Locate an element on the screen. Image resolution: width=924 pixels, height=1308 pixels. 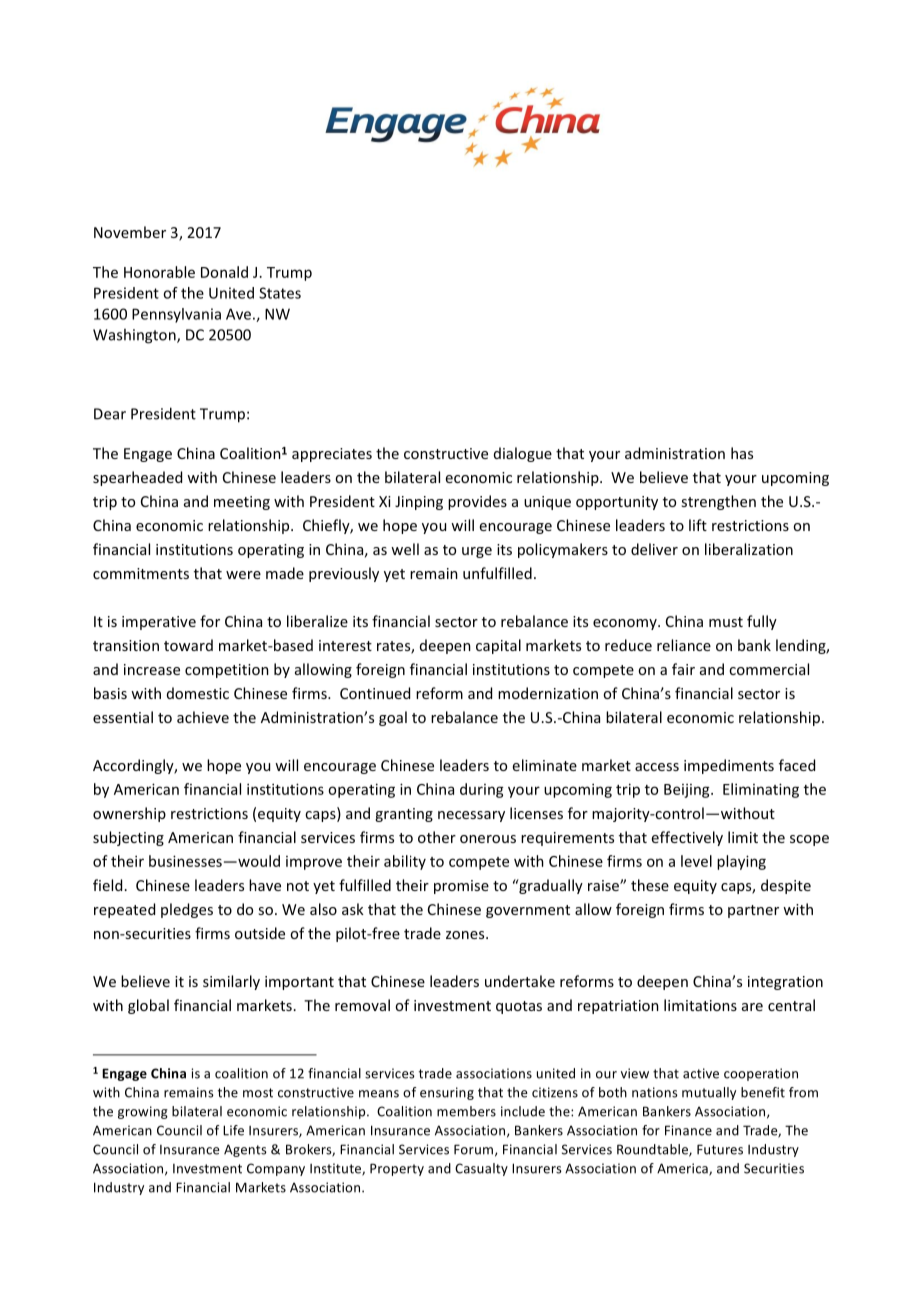
partner is located at coordinates (753, 911).
